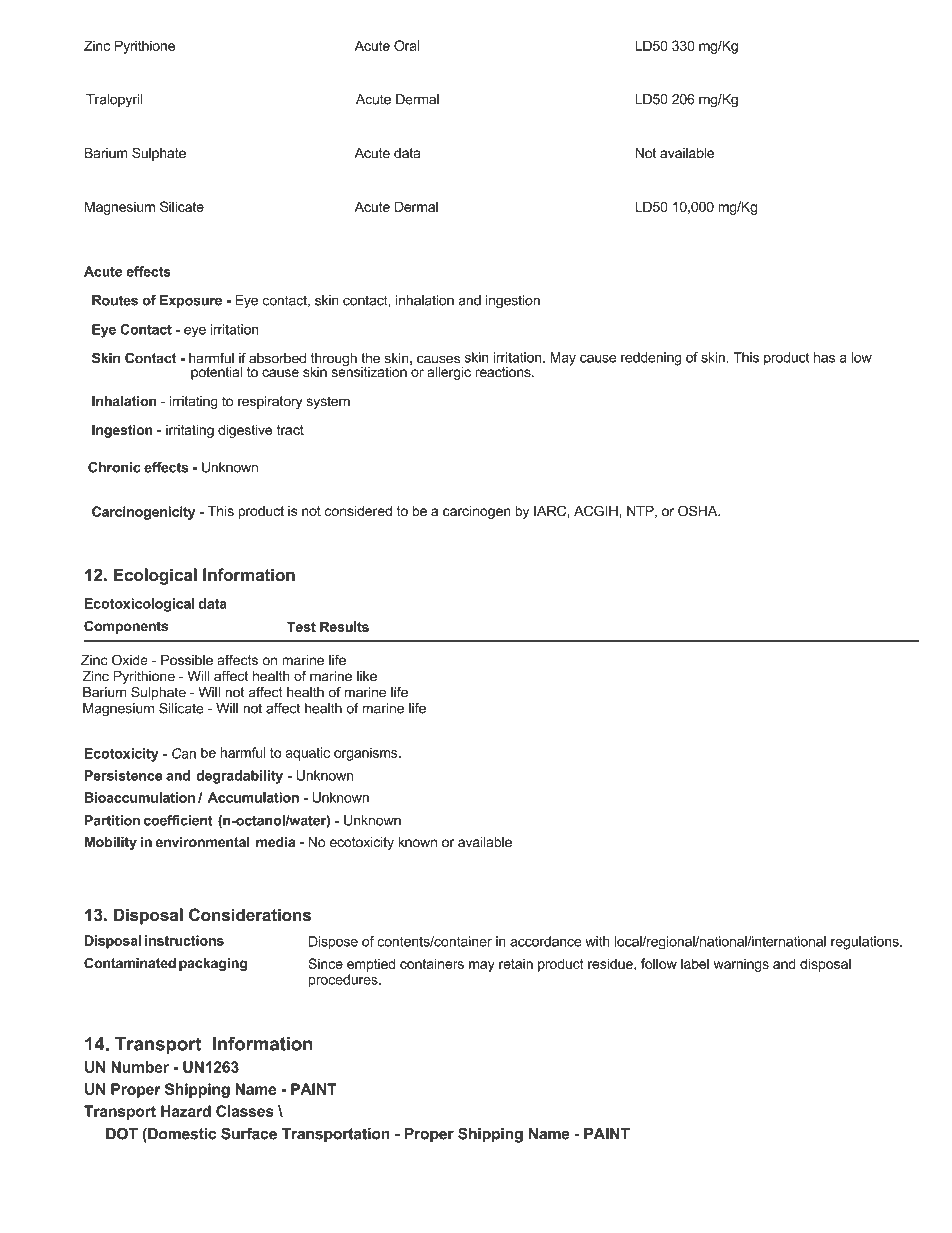 Image resolution: width=952 pixels, height=1233 pixels. I want to click on reactions, so click(504, 372).
